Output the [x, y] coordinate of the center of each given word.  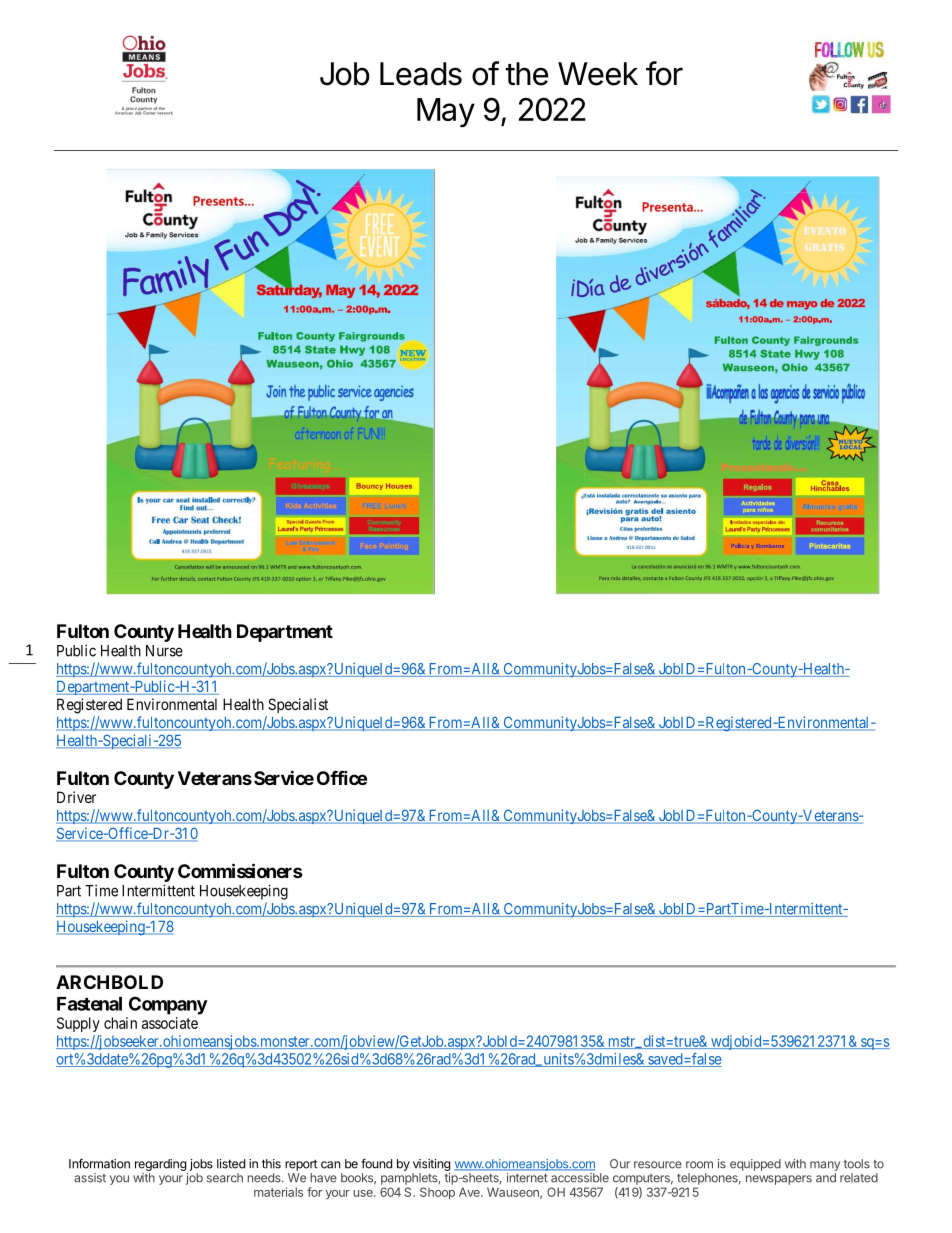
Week [598, 74]
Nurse [164, 651]
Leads [421, 74]
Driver [76, 797]
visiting [432, 1165]
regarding [161, 1165]
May [446, 112]
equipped [755, 1165]
